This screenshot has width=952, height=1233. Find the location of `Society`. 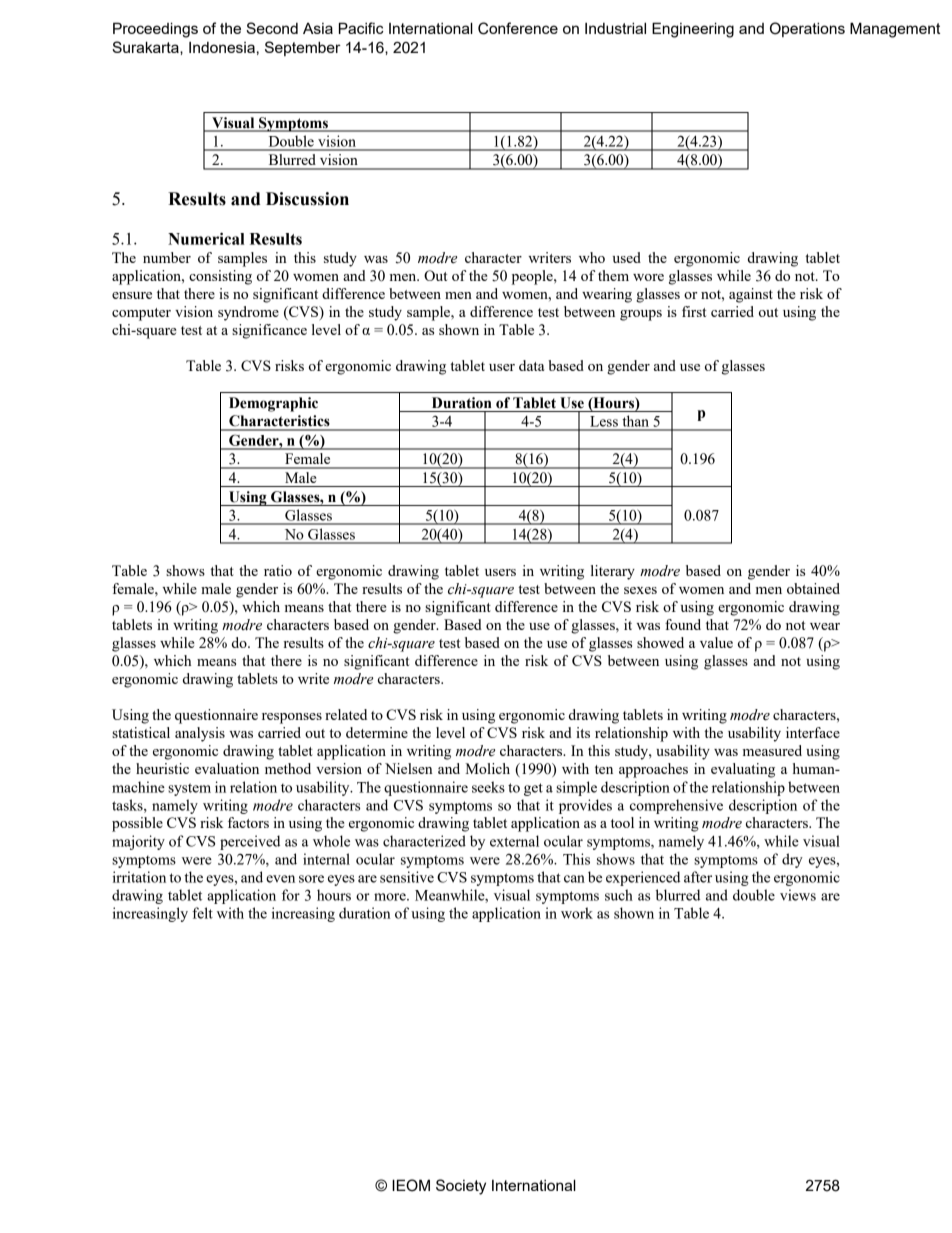

Society is located at coordinates (461, 1187).
